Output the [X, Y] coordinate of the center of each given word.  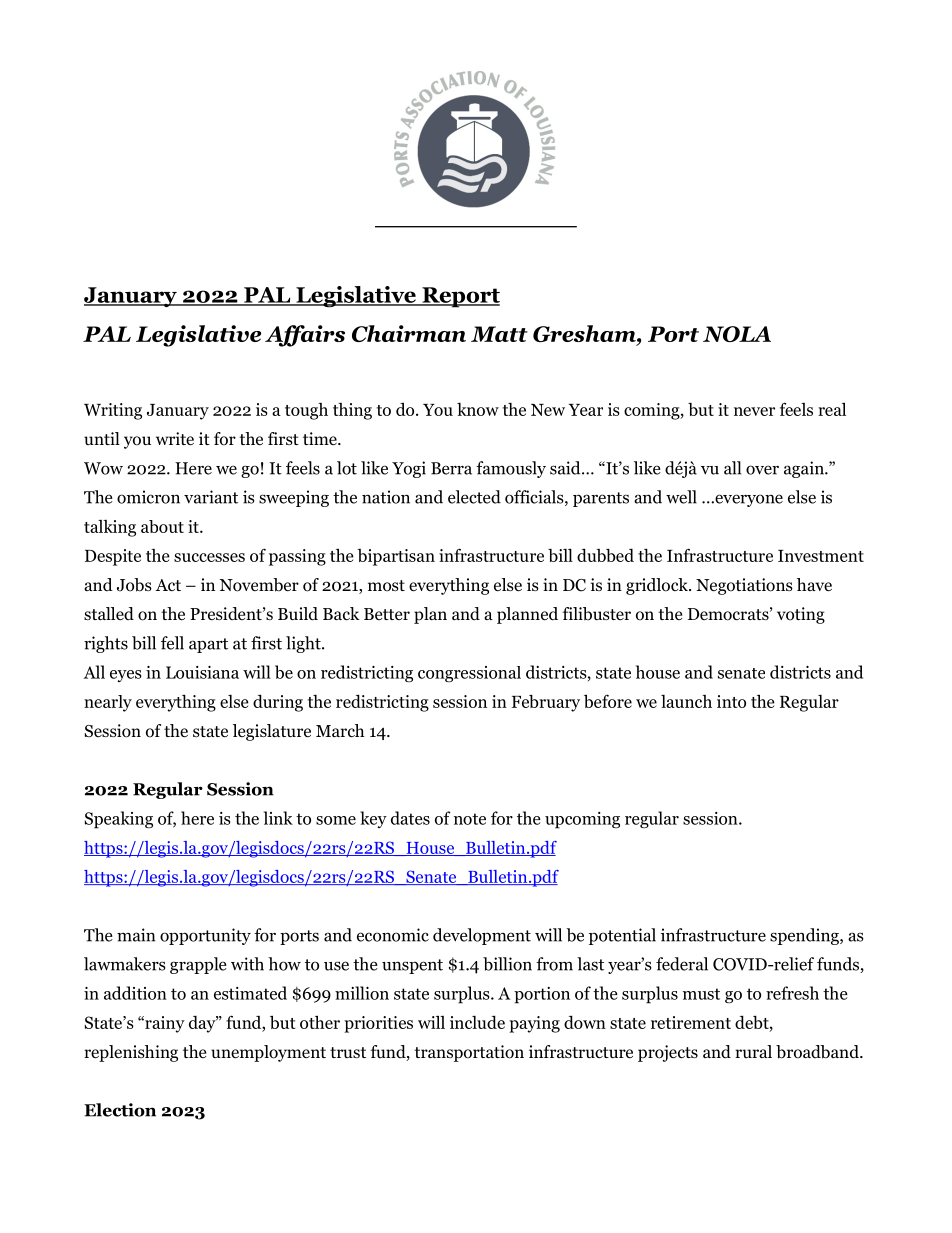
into [731, 701]
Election [120, 1110]
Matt [499, 334]
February [546, 703]
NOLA [737, 334]
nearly [108, 703]
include [477, 1022]
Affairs [305, 336]
